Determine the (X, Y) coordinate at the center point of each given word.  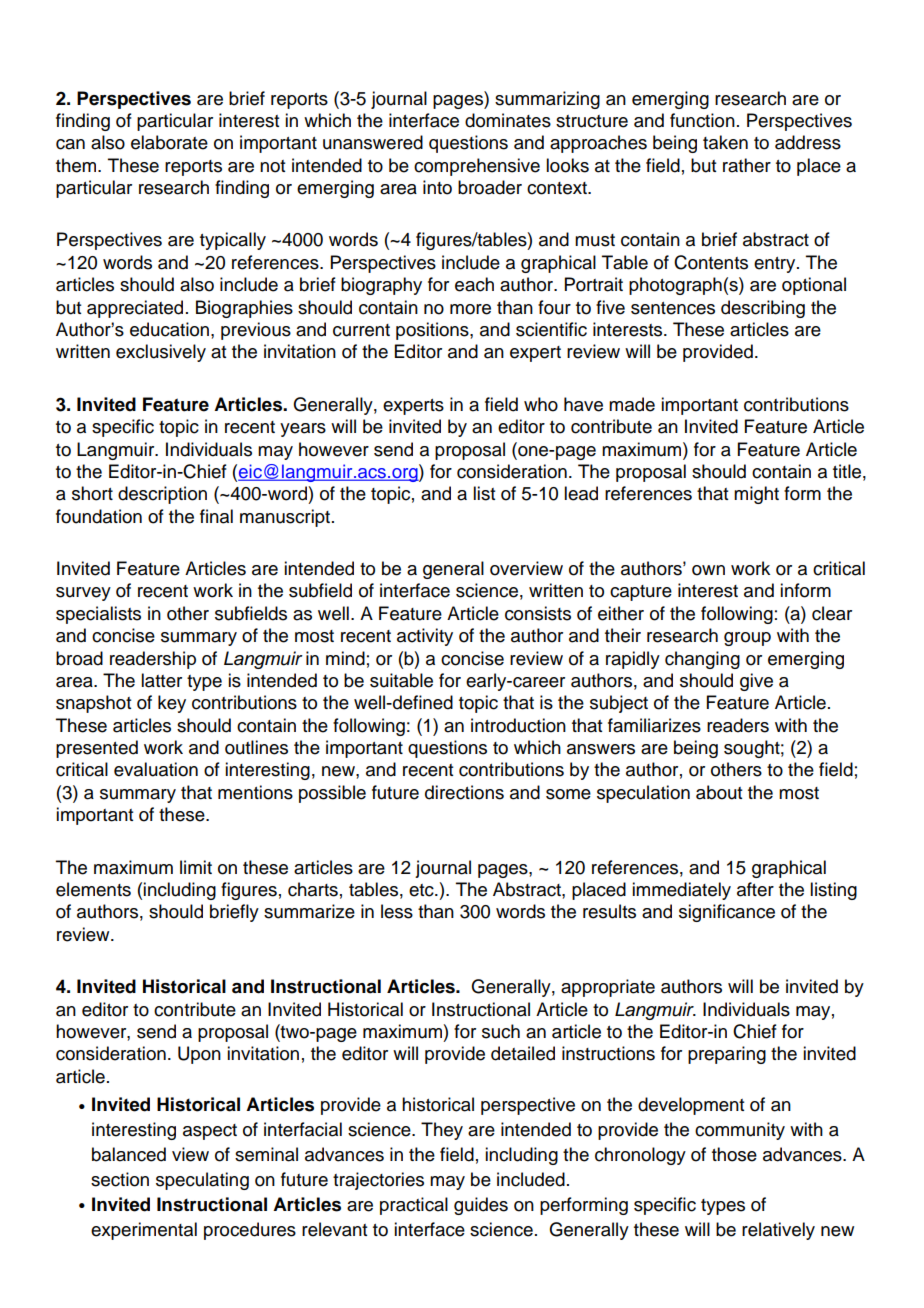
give (756, 682)
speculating (202, 1181)
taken (725, 142)
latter (161, 680)
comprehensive (477, 167)
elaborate (169, 142)
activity (425, 637)
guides (481, 1206)
